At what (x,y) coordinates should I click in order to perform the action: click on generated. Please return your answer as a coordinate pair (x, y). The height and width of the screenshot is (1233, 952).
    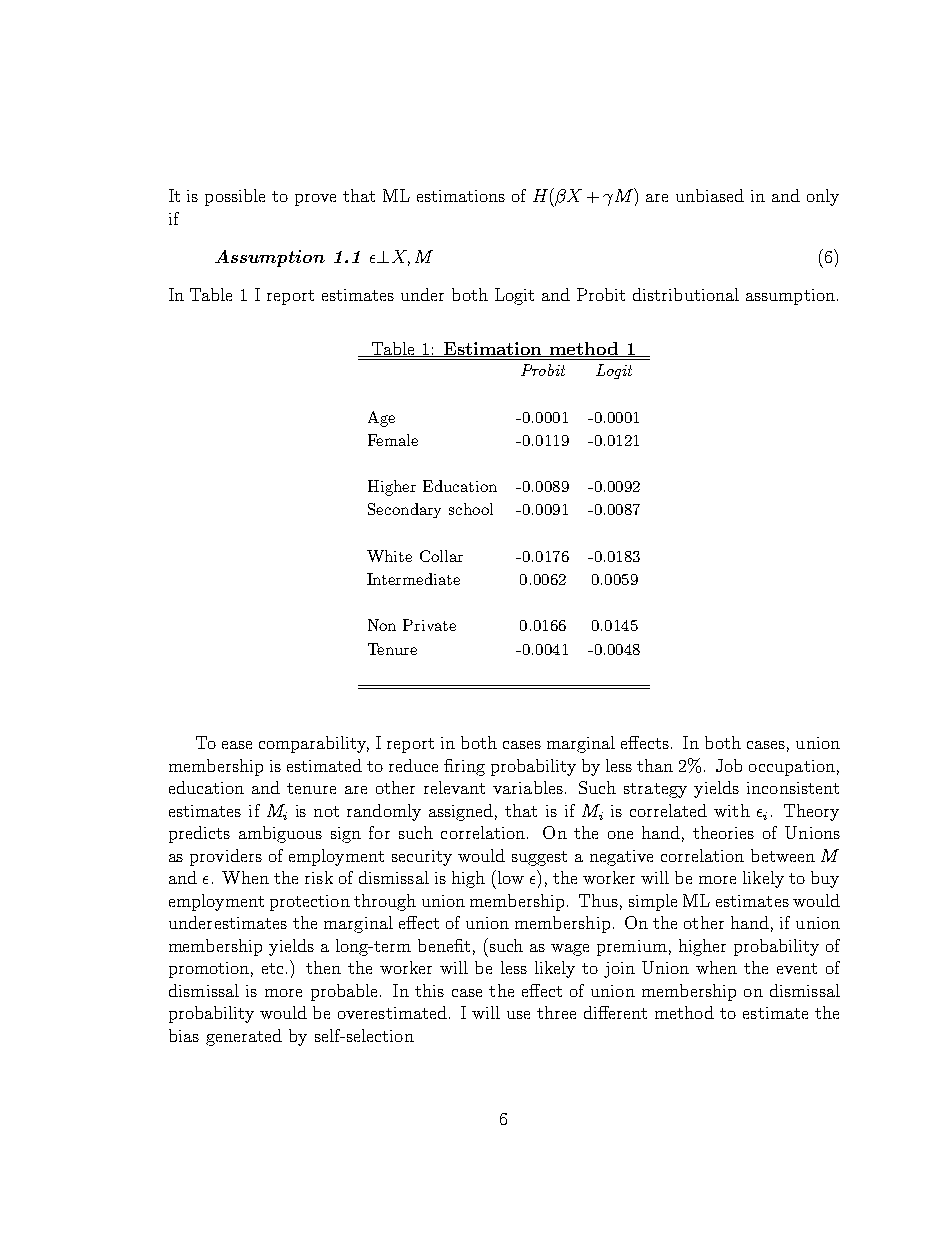
    Looking at the image, I should click on (244, 1037).
